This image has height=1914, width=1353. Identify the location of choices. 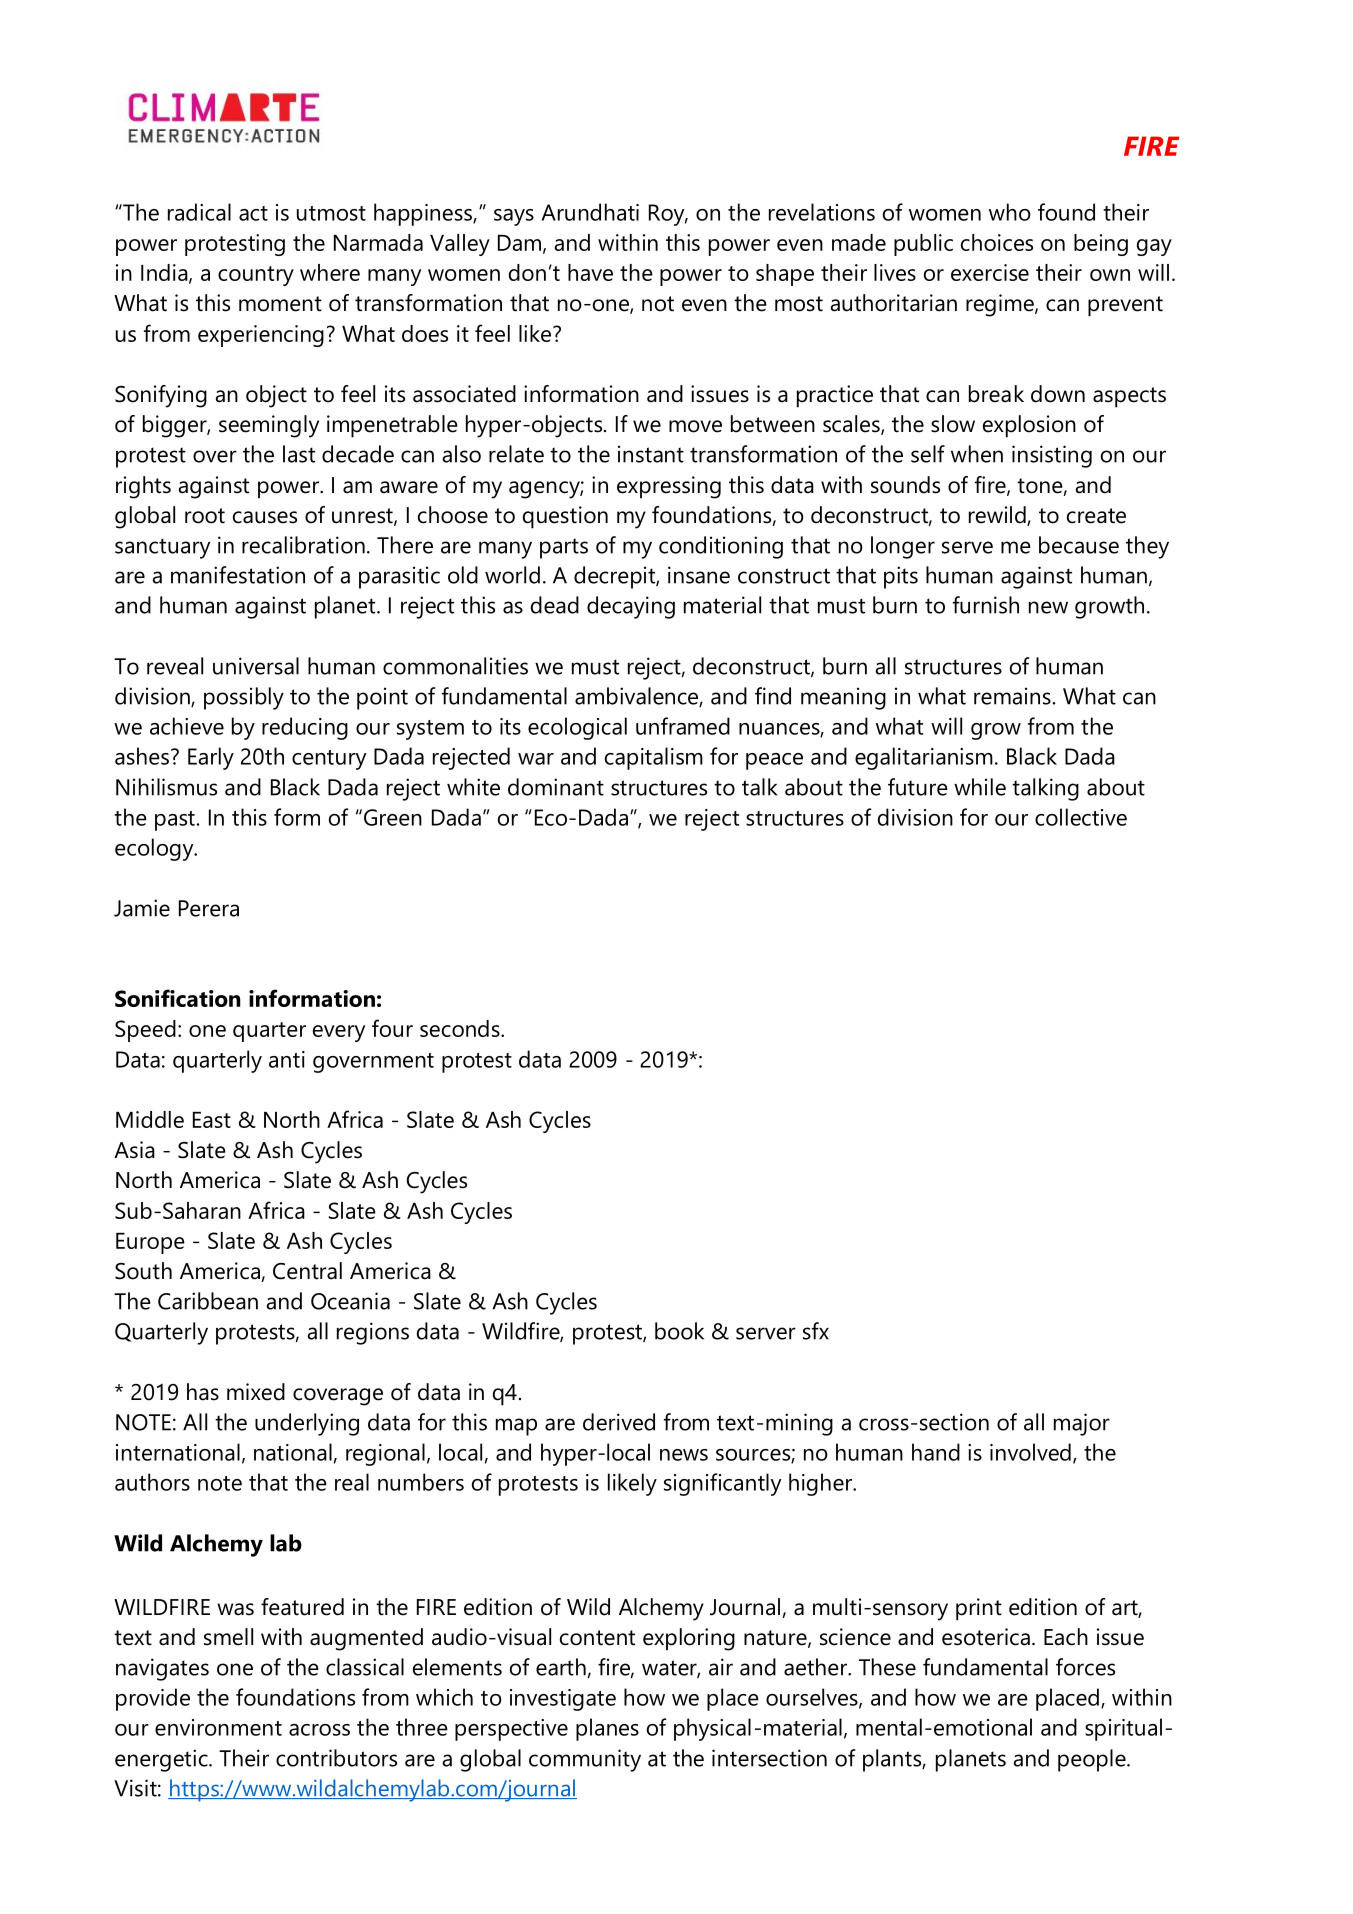
(997, 242).
